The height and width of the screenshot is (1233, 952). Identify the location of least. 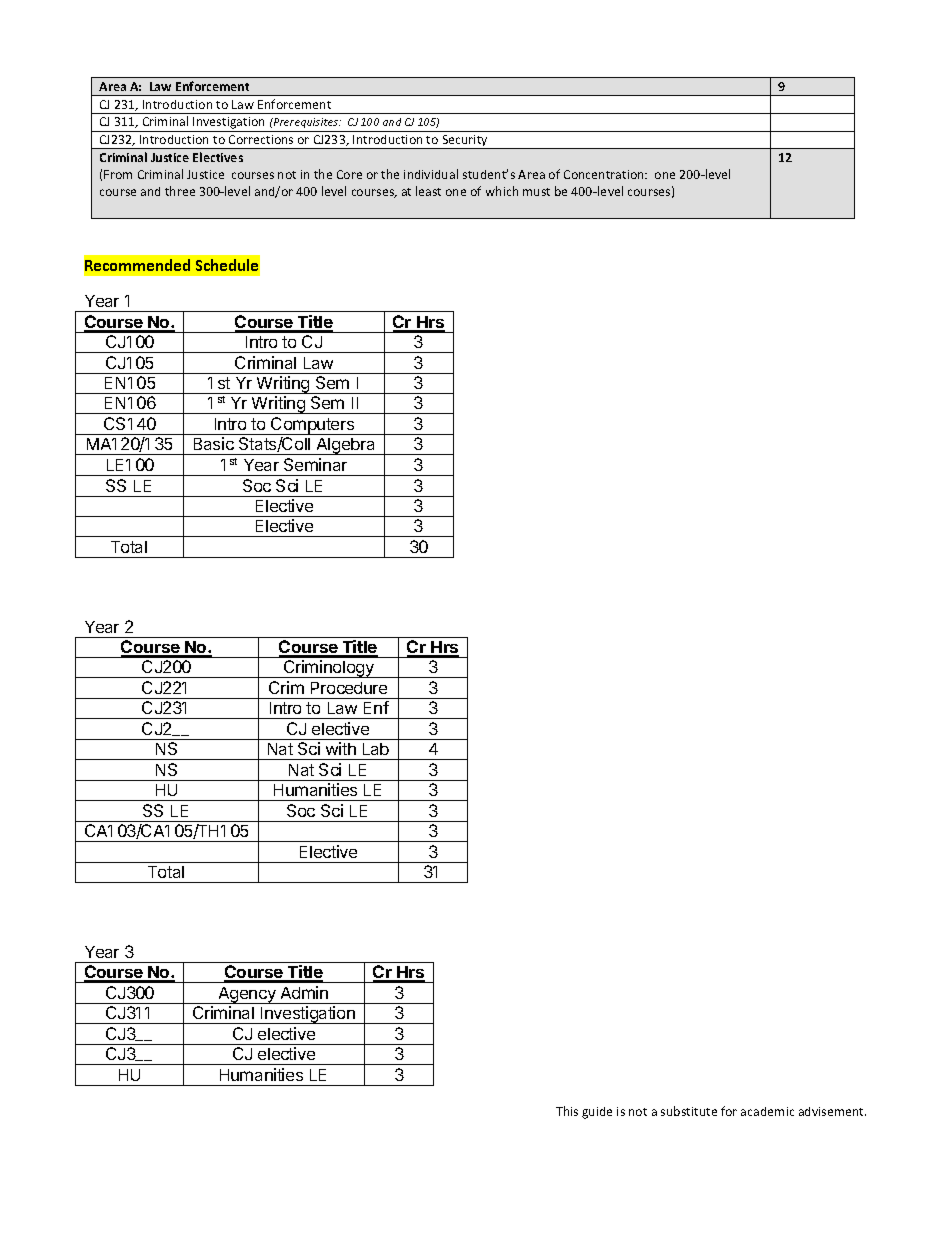
(428, 191).
